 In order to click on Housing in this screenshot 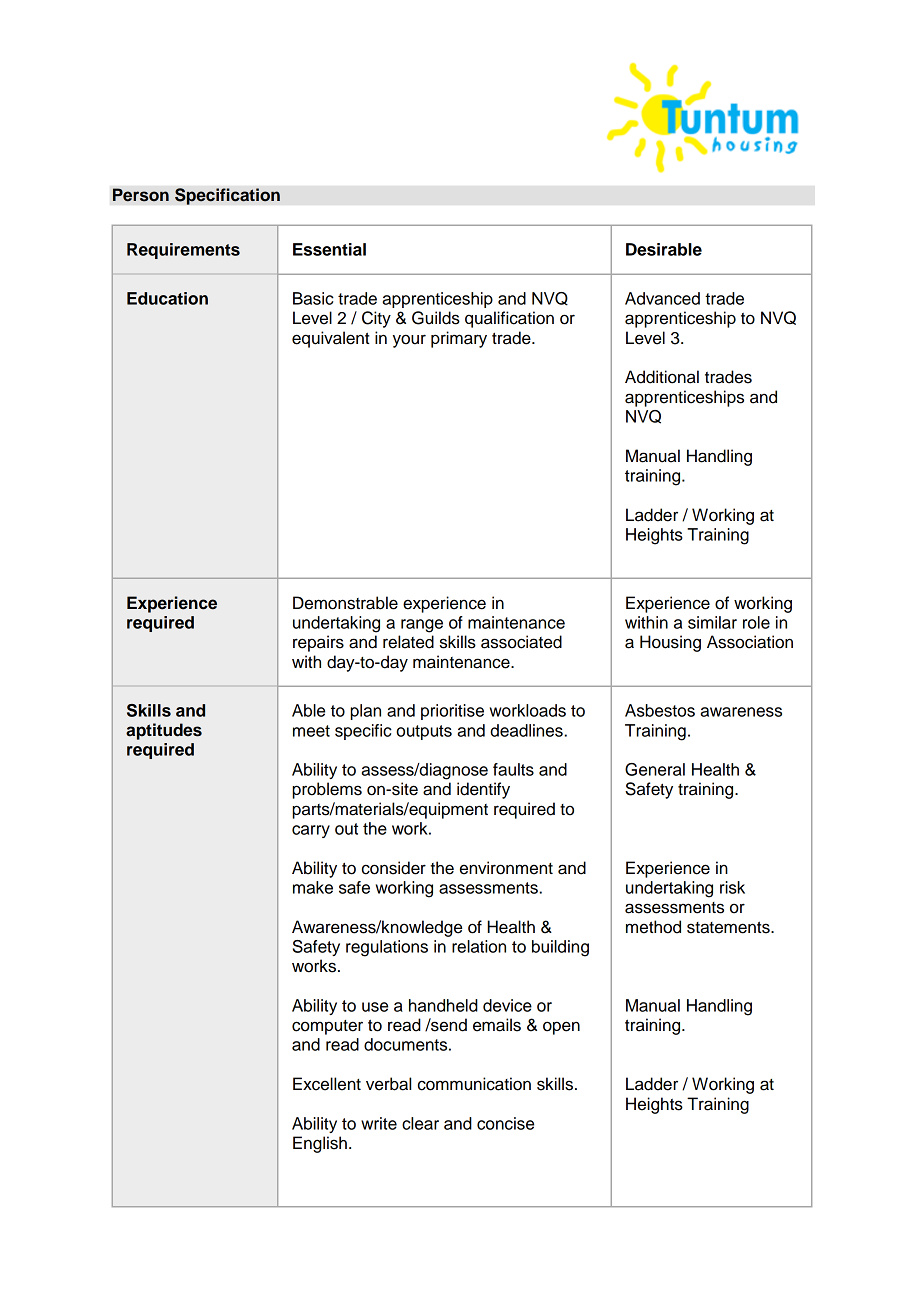, I will do `click(670, 643)`.
